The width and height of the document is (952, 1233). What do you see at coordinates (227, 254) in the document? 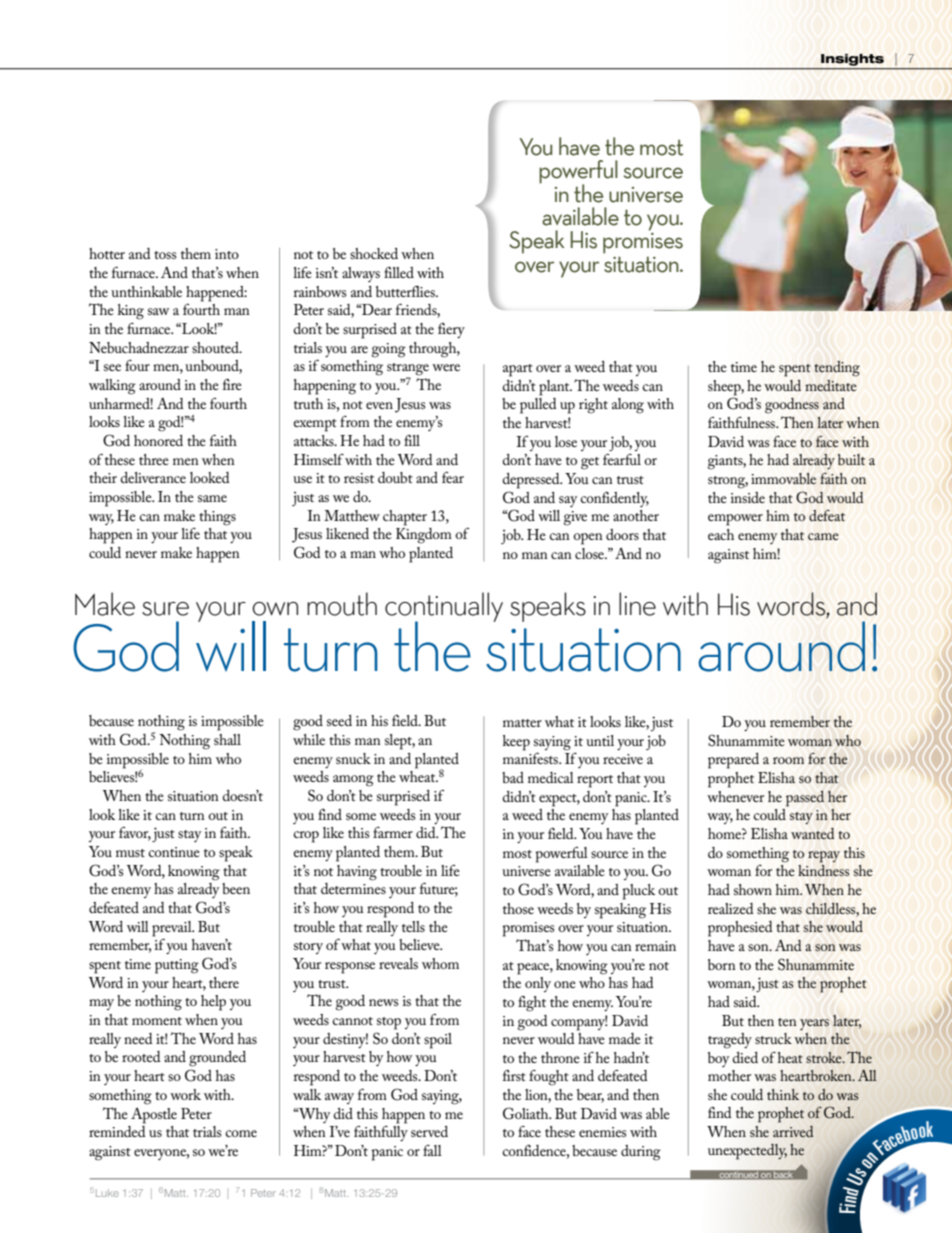
I see `into` at bounding box center [227, 254].
